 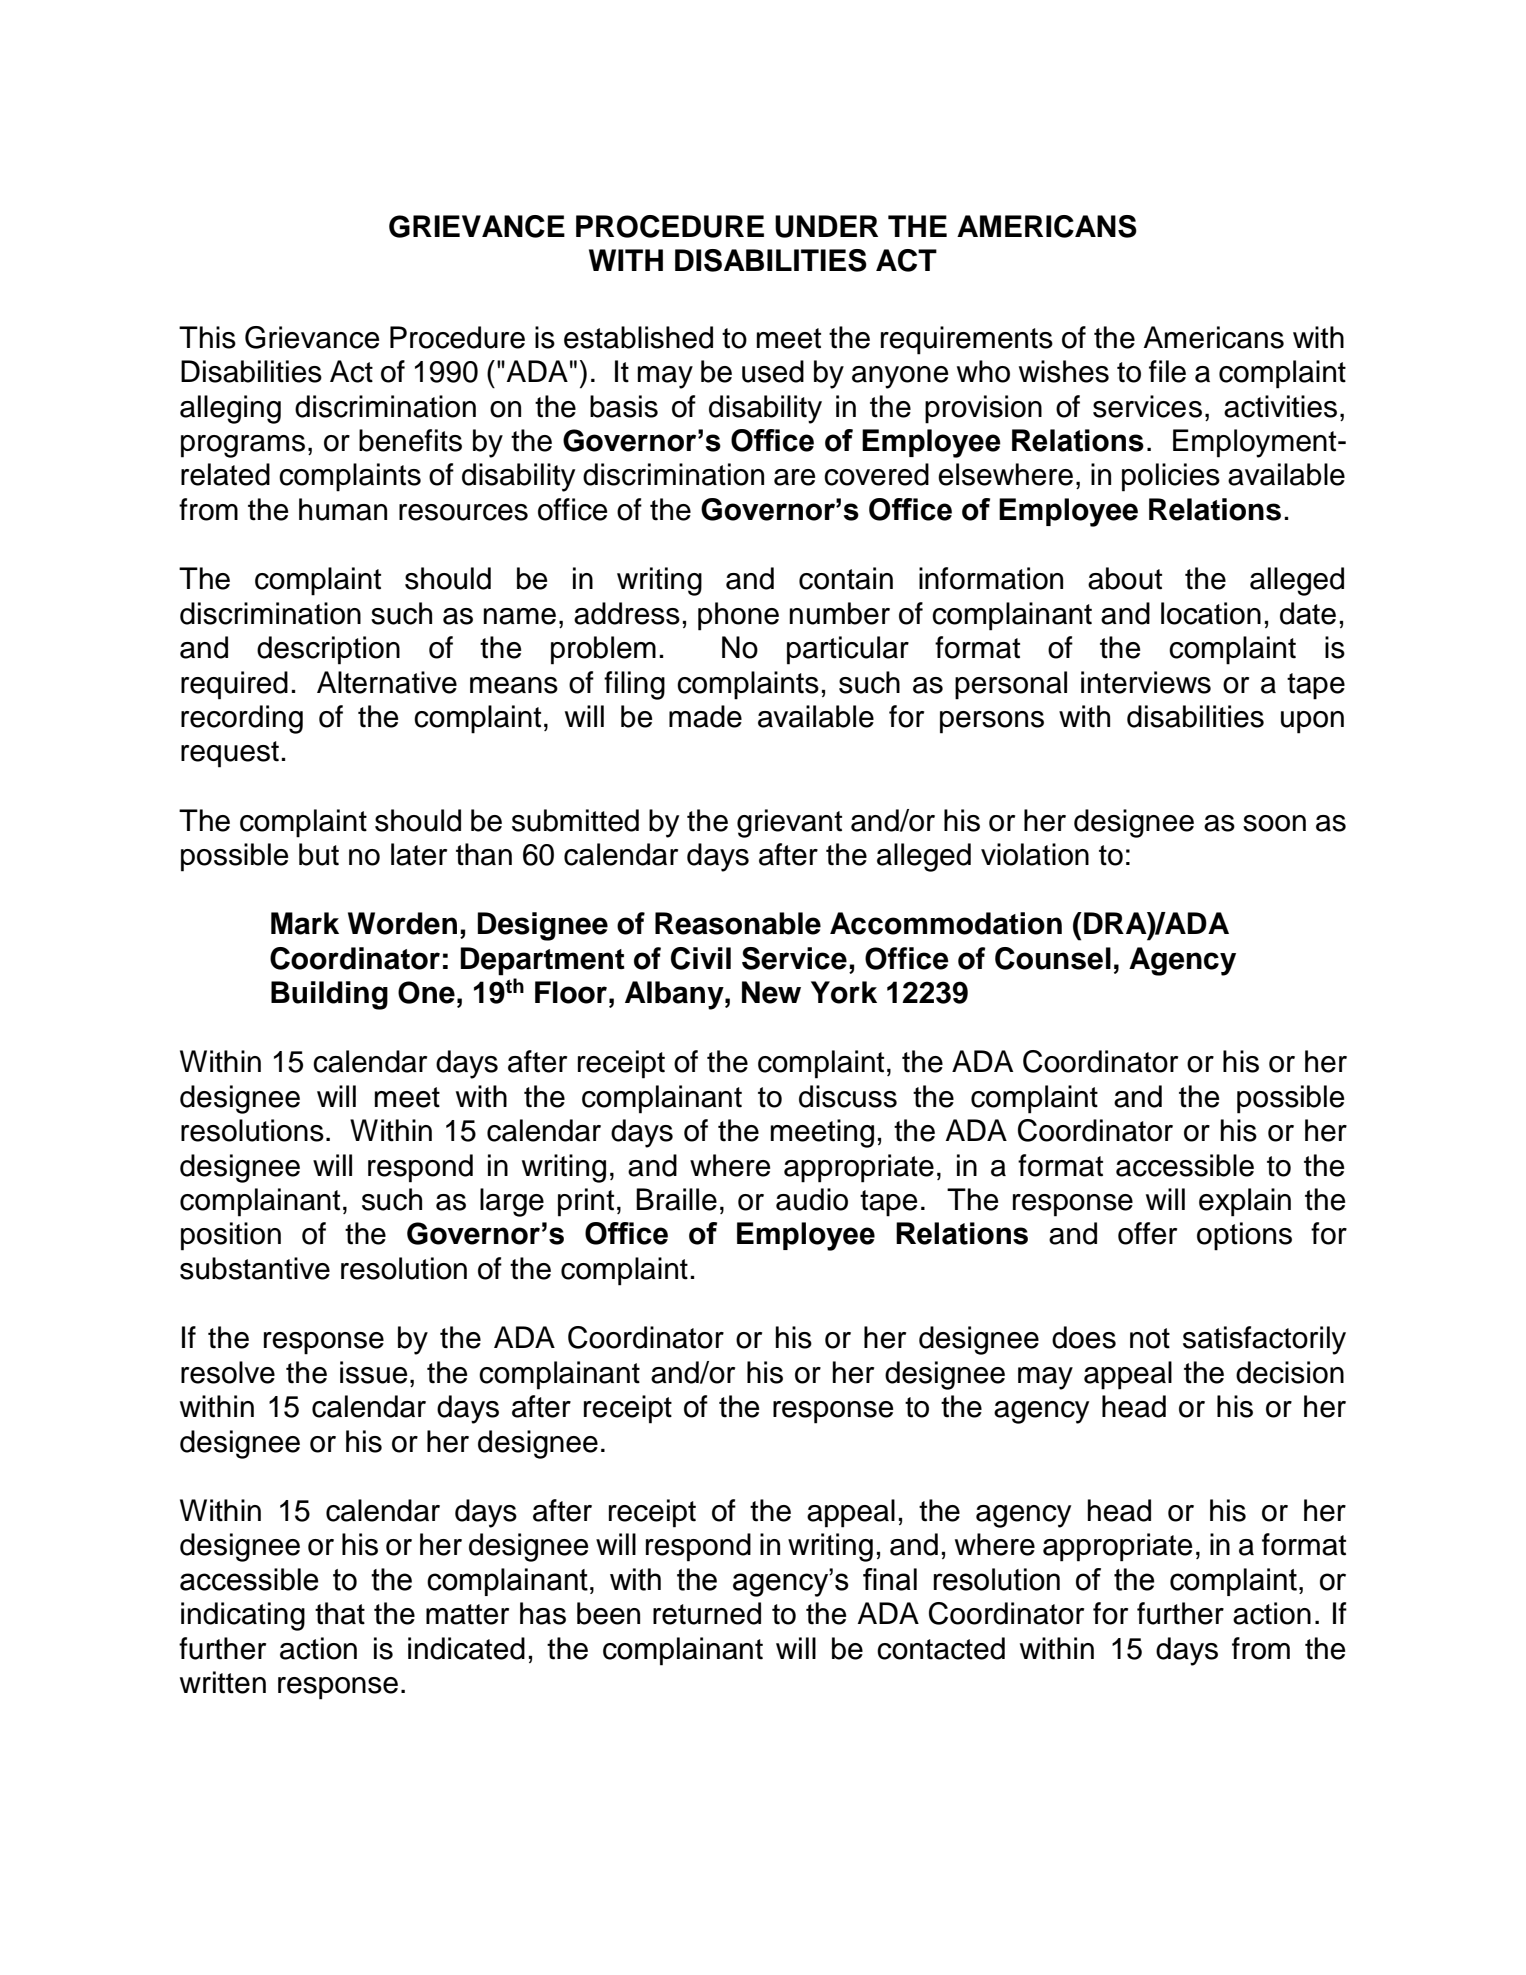 What do you see at coordinates (705, 716) in the document?
I see `made` at bounding box center [705, 716].
